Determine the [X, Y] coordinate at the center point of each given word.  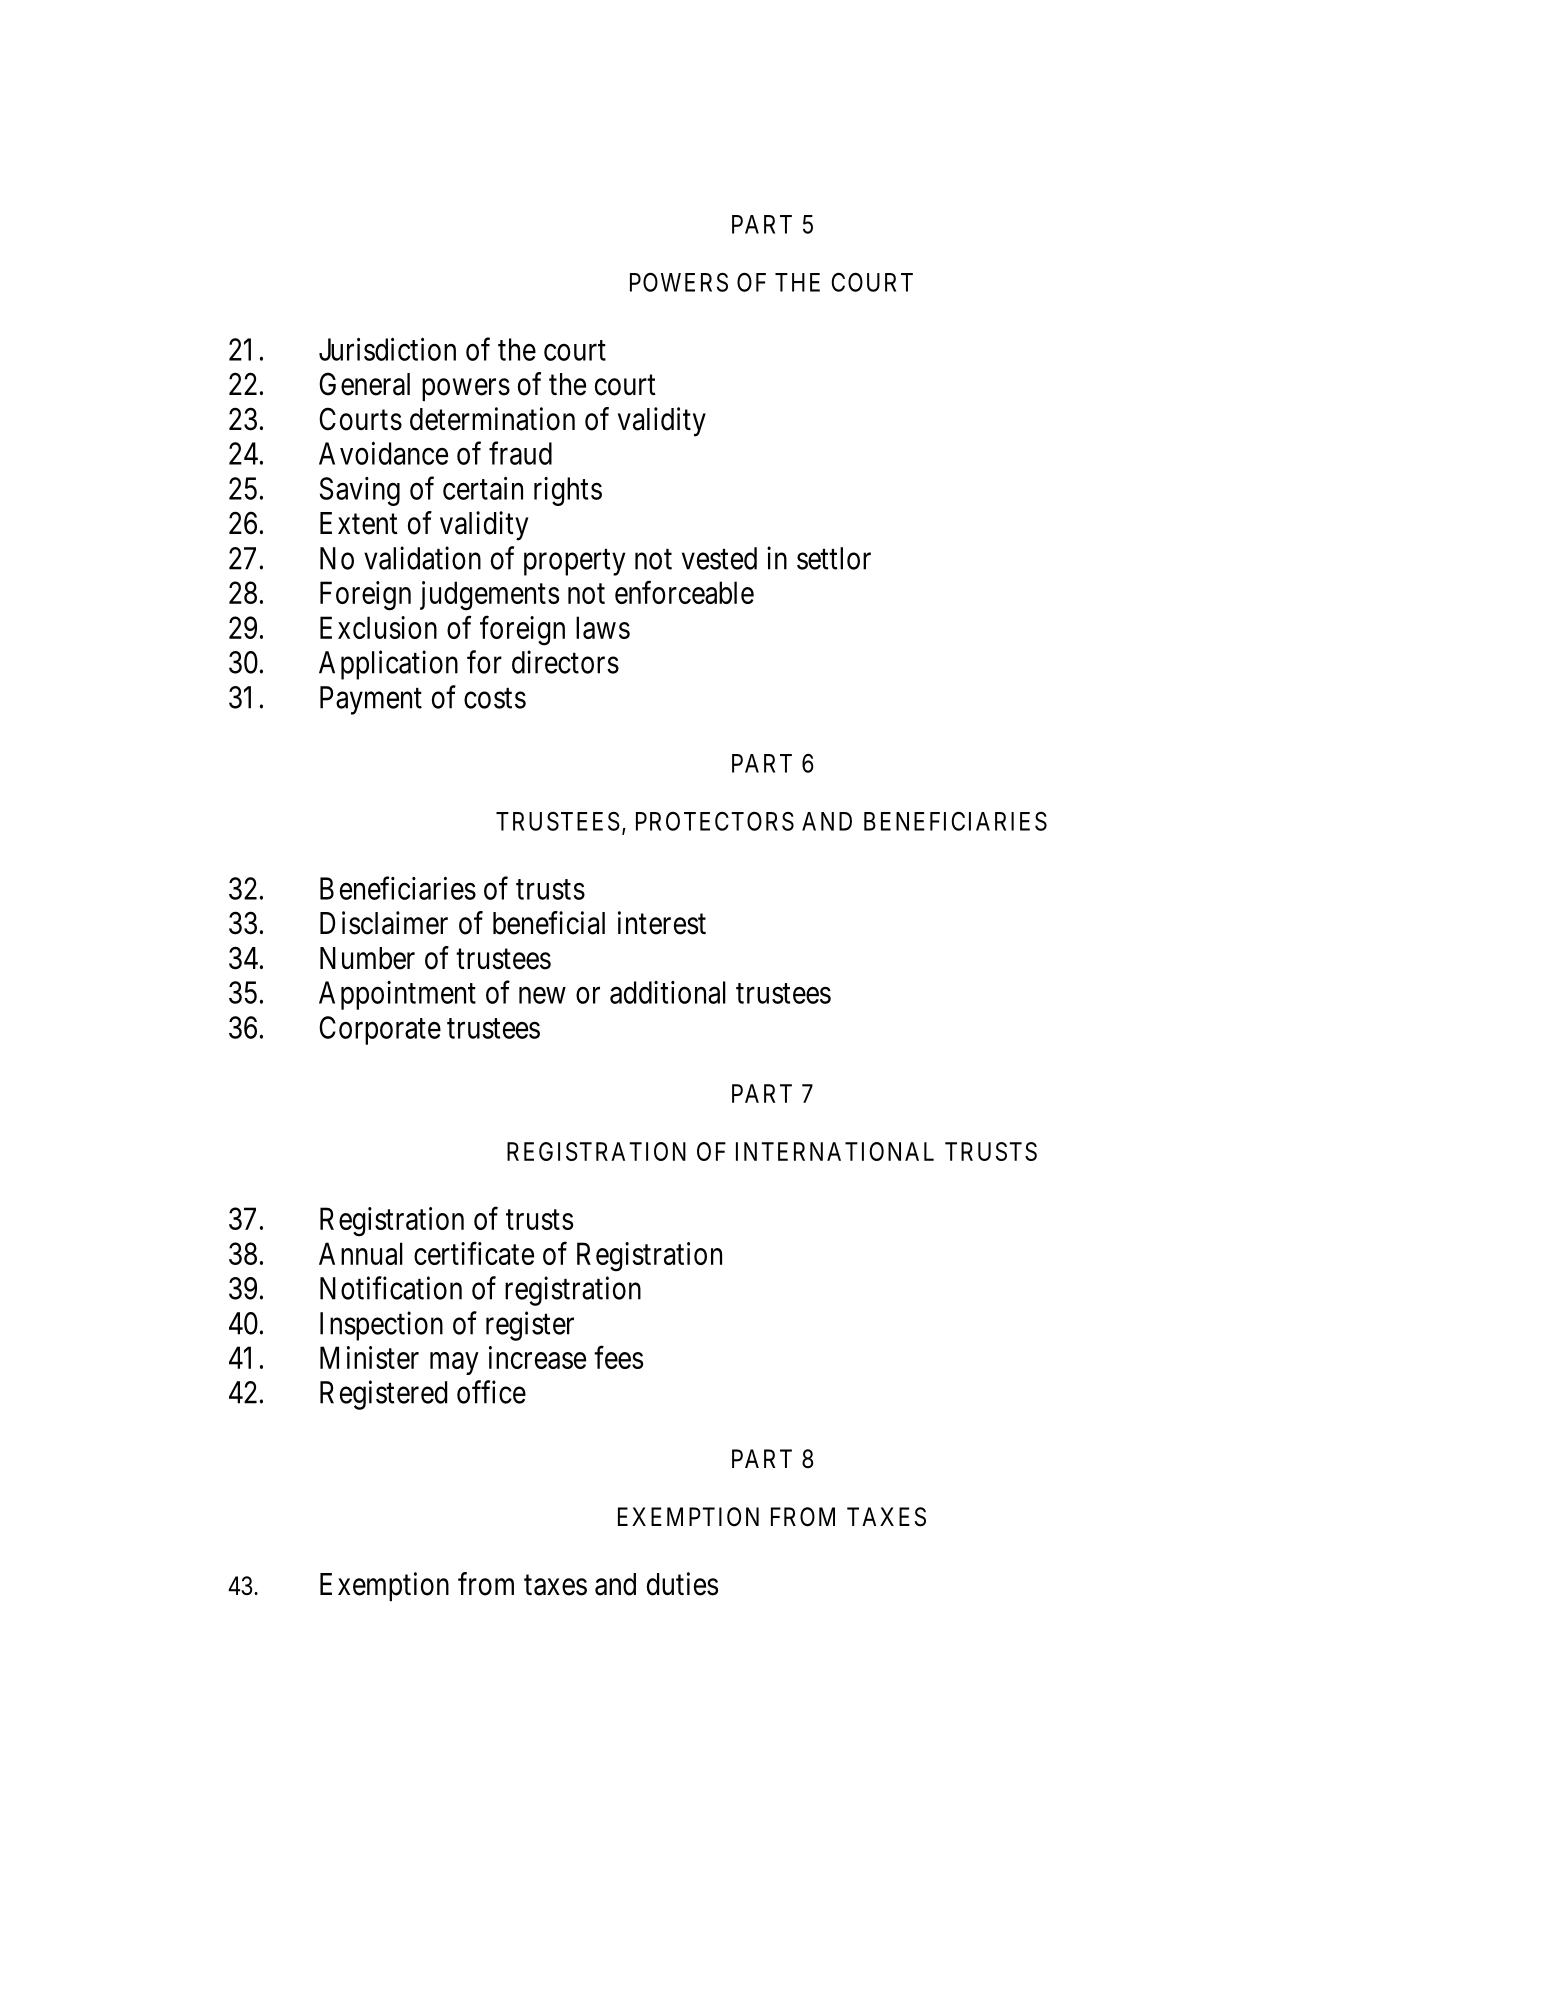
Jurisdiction [387, 349]
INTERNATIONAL [835, 1151]
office [491, 1392]
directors [565, 662]
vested [719, 558]
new [542, 995]
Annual [361, 1253]
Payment [371, 700]
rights [568, 491]
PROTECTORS [715, 821]
